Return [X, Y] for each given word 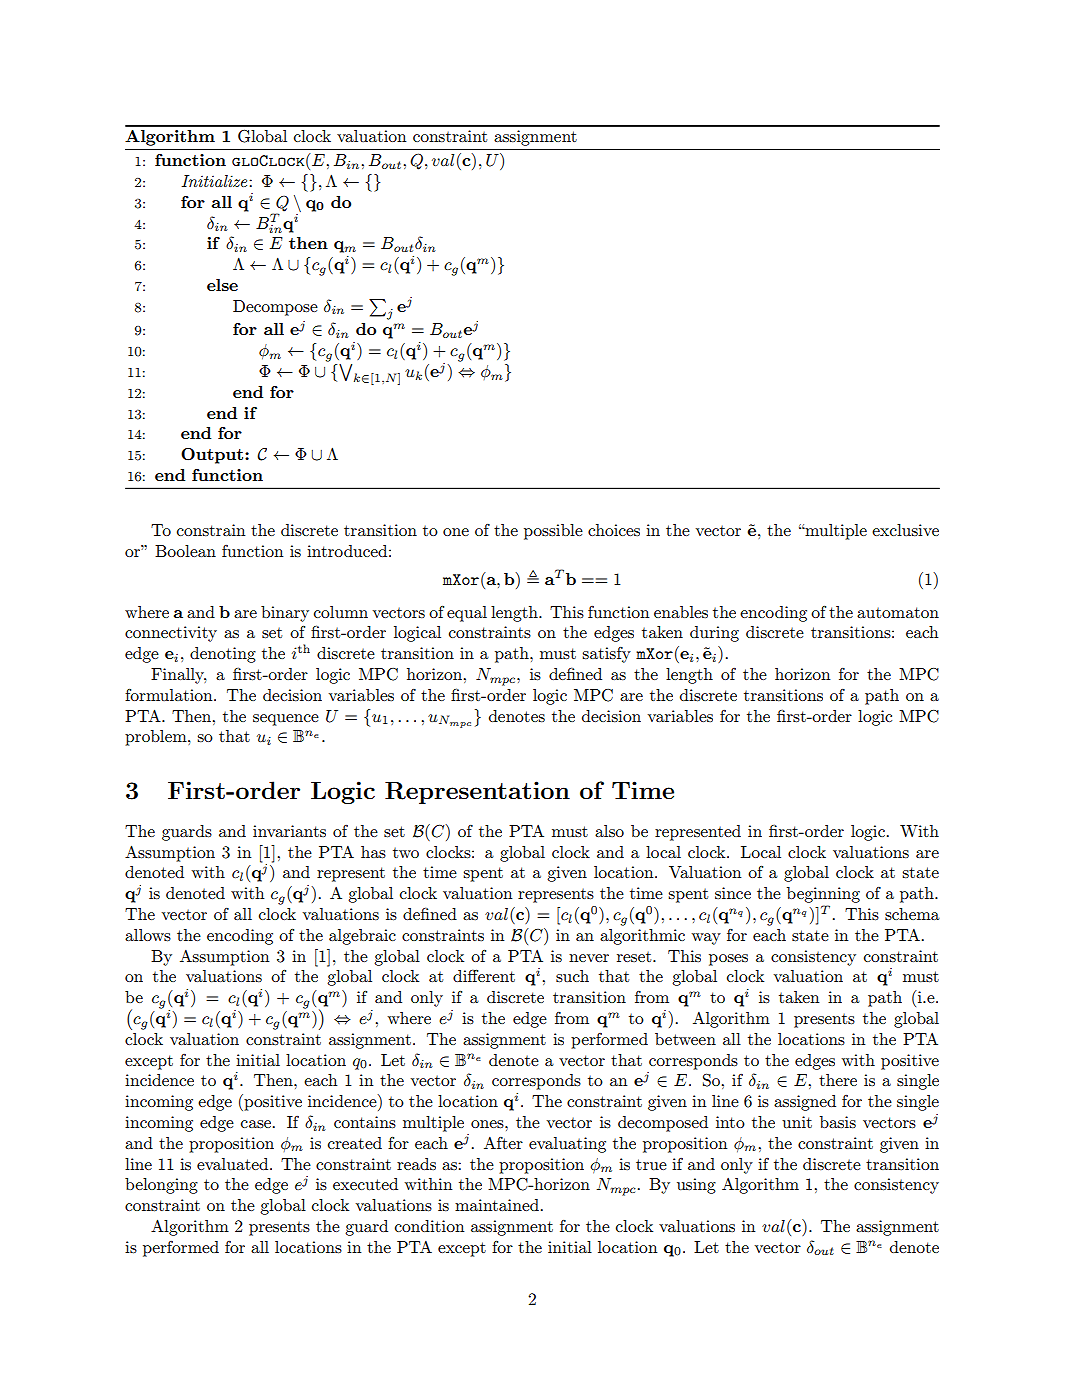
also [609, 831]
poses [728, 960]
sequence [286, 720]
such [572, 976]
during [714, 634]
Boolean [185, 551]
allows [148, 935]
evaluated [234, 1164]
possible [553, 532]
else [222, 285]
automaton [898, 612]
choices [614, 530]
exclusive [905, 530]
